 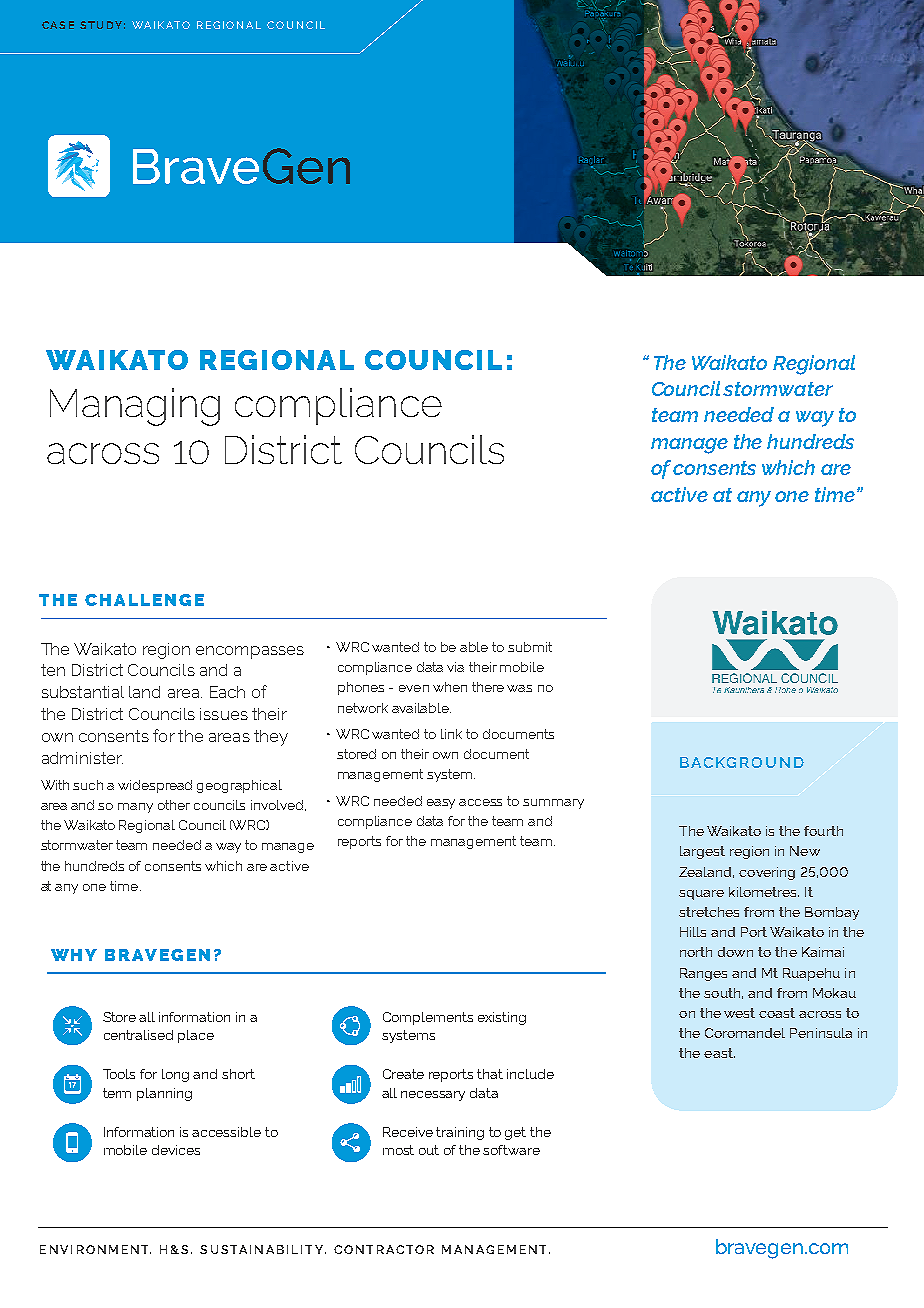 What do you see at coordinates (530, 647) in the page?
I see `submit` at bounding box center [530, 647].
